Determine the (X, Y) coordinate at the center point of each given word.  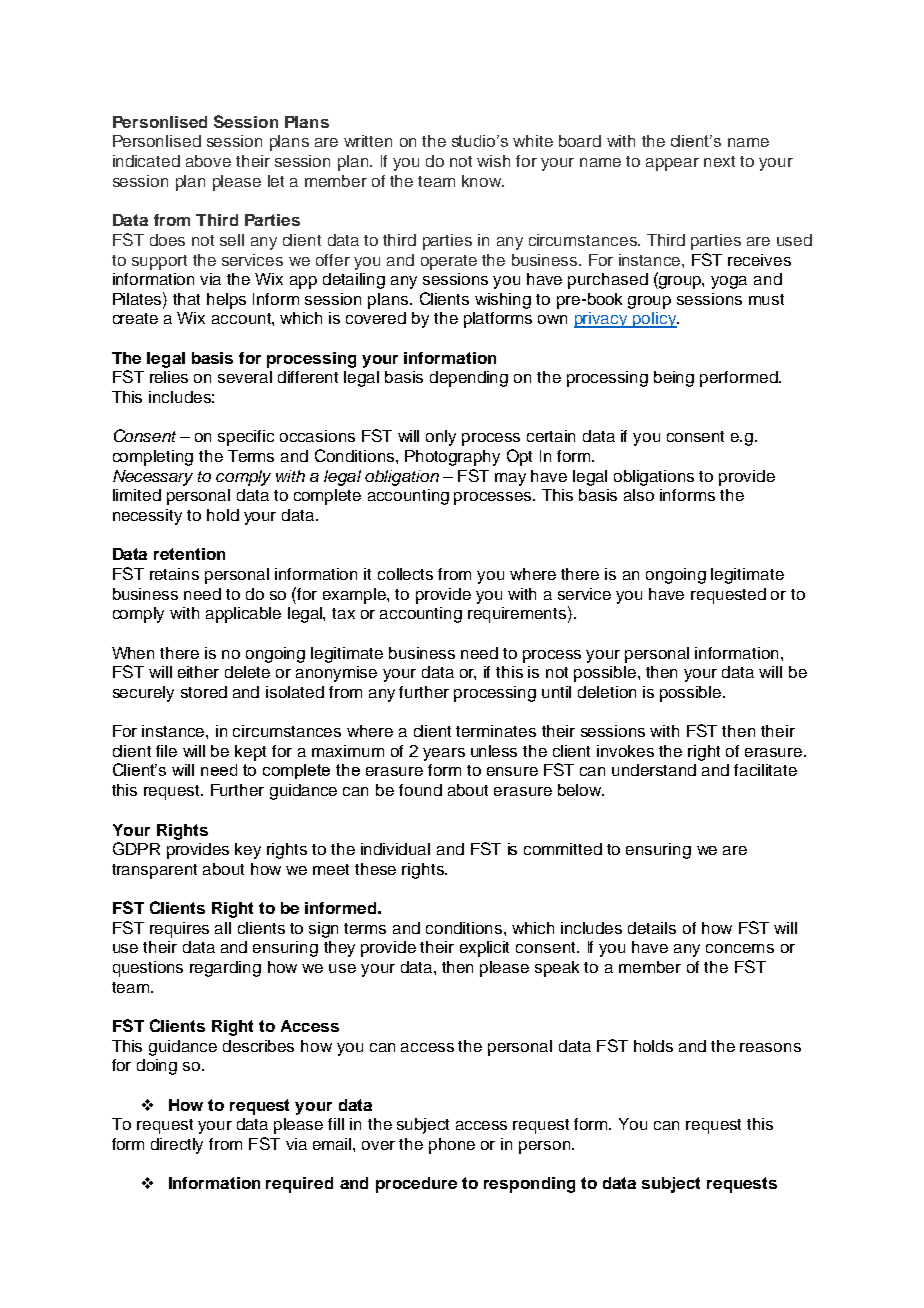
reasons (770, 1047)
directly (177, 1146)
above (208, 161)
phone (452, 1146)
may (510, 479)
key (248, 851)
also (639, 495)
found (420, 790)
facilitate (765, 770)
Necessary (153, 478)
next (719, 161)
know (482, 181)
